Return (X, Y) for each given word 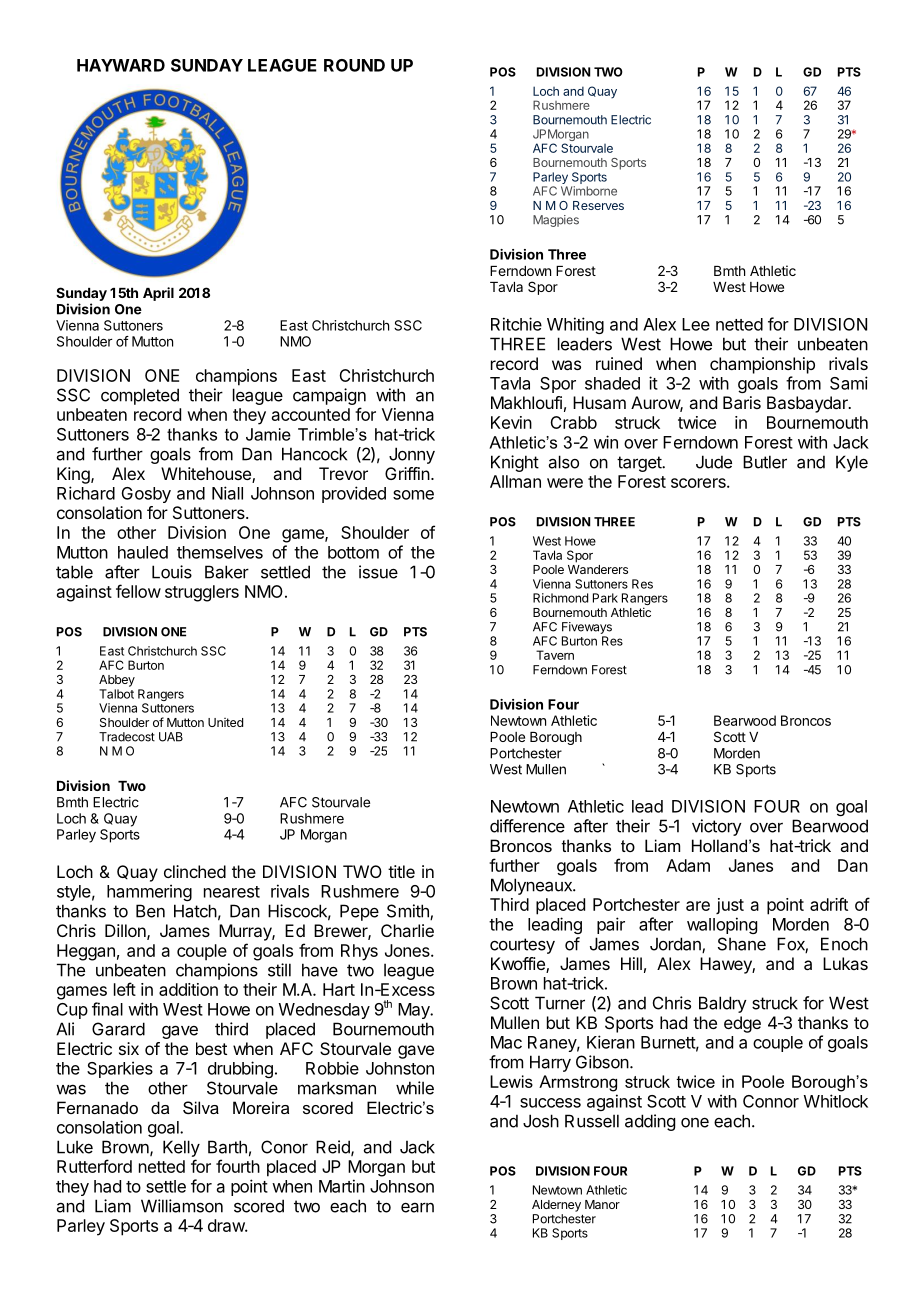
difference (527, 826)
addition (188, 989)
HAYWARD (121, 65)
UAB (171, 737)
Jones (408, 950)
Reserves (598, 205)
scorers (699, 483)
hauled (143, 552)
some (413, 495)
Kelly (181, 1148)
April (158, 294)
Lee (696, 324)
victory (717, 827)
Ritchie (516, 324)
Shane (742, 944)
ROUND (354, 65)
